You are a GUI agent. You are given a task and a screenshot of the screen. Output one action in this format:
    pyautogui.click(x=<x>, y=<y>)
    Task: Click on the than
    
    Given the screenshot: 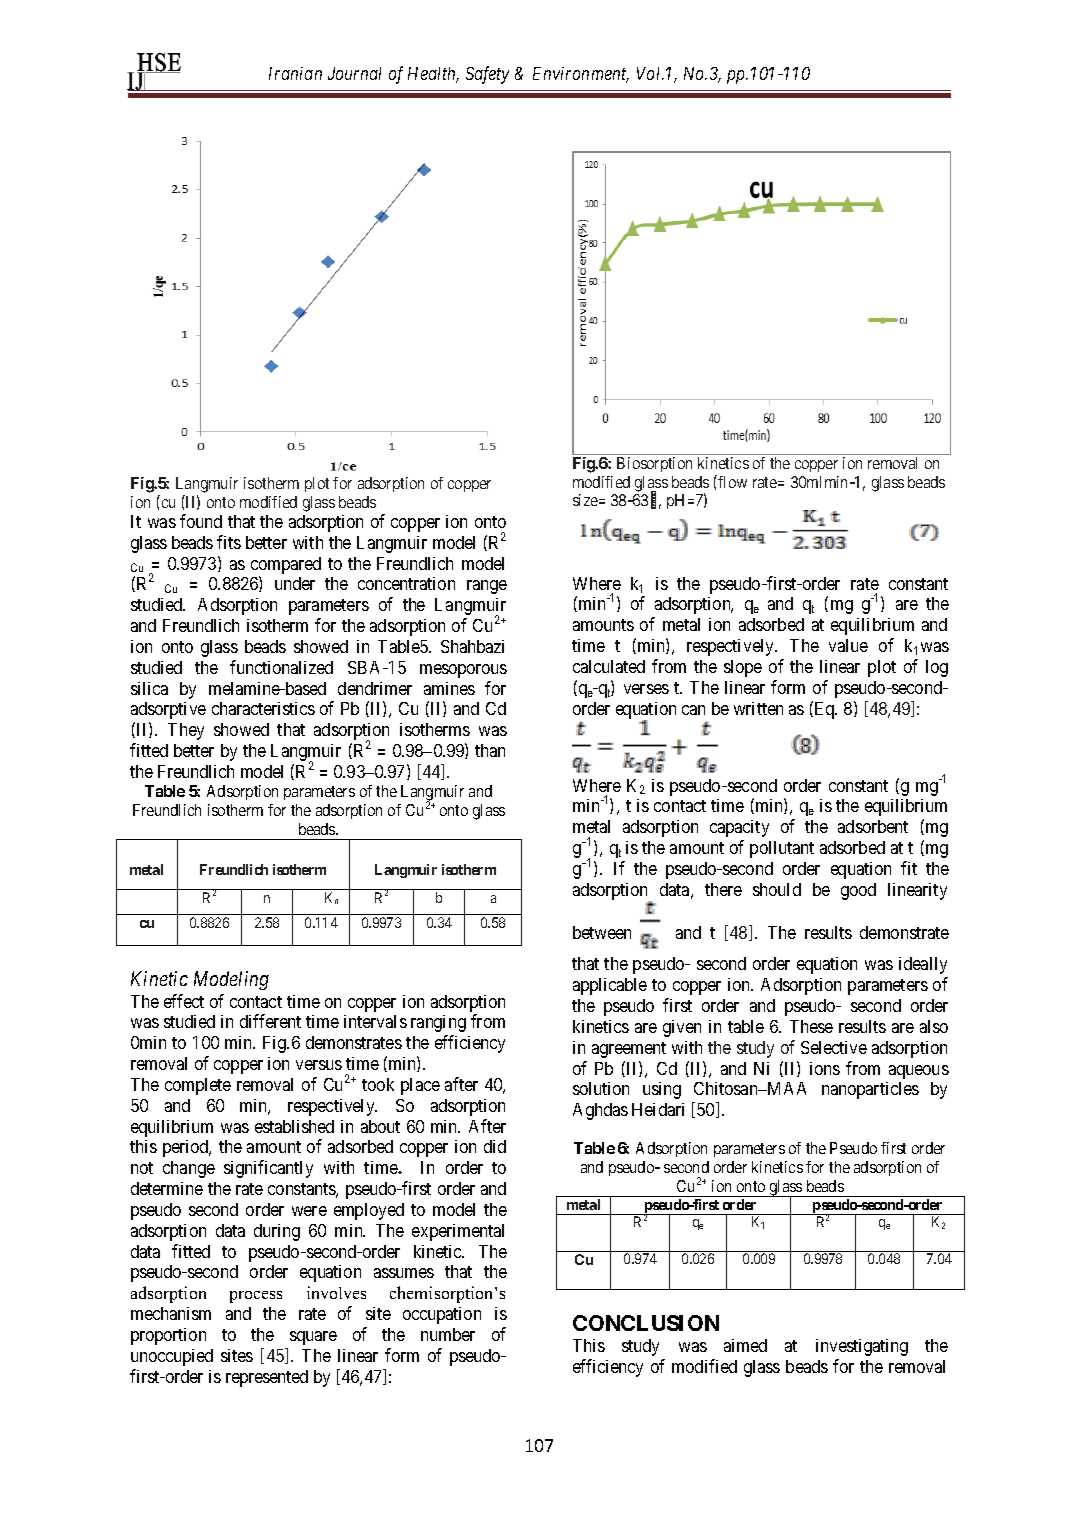 What is the action you would take?
    pyautogui.click(x=490, y=750)
